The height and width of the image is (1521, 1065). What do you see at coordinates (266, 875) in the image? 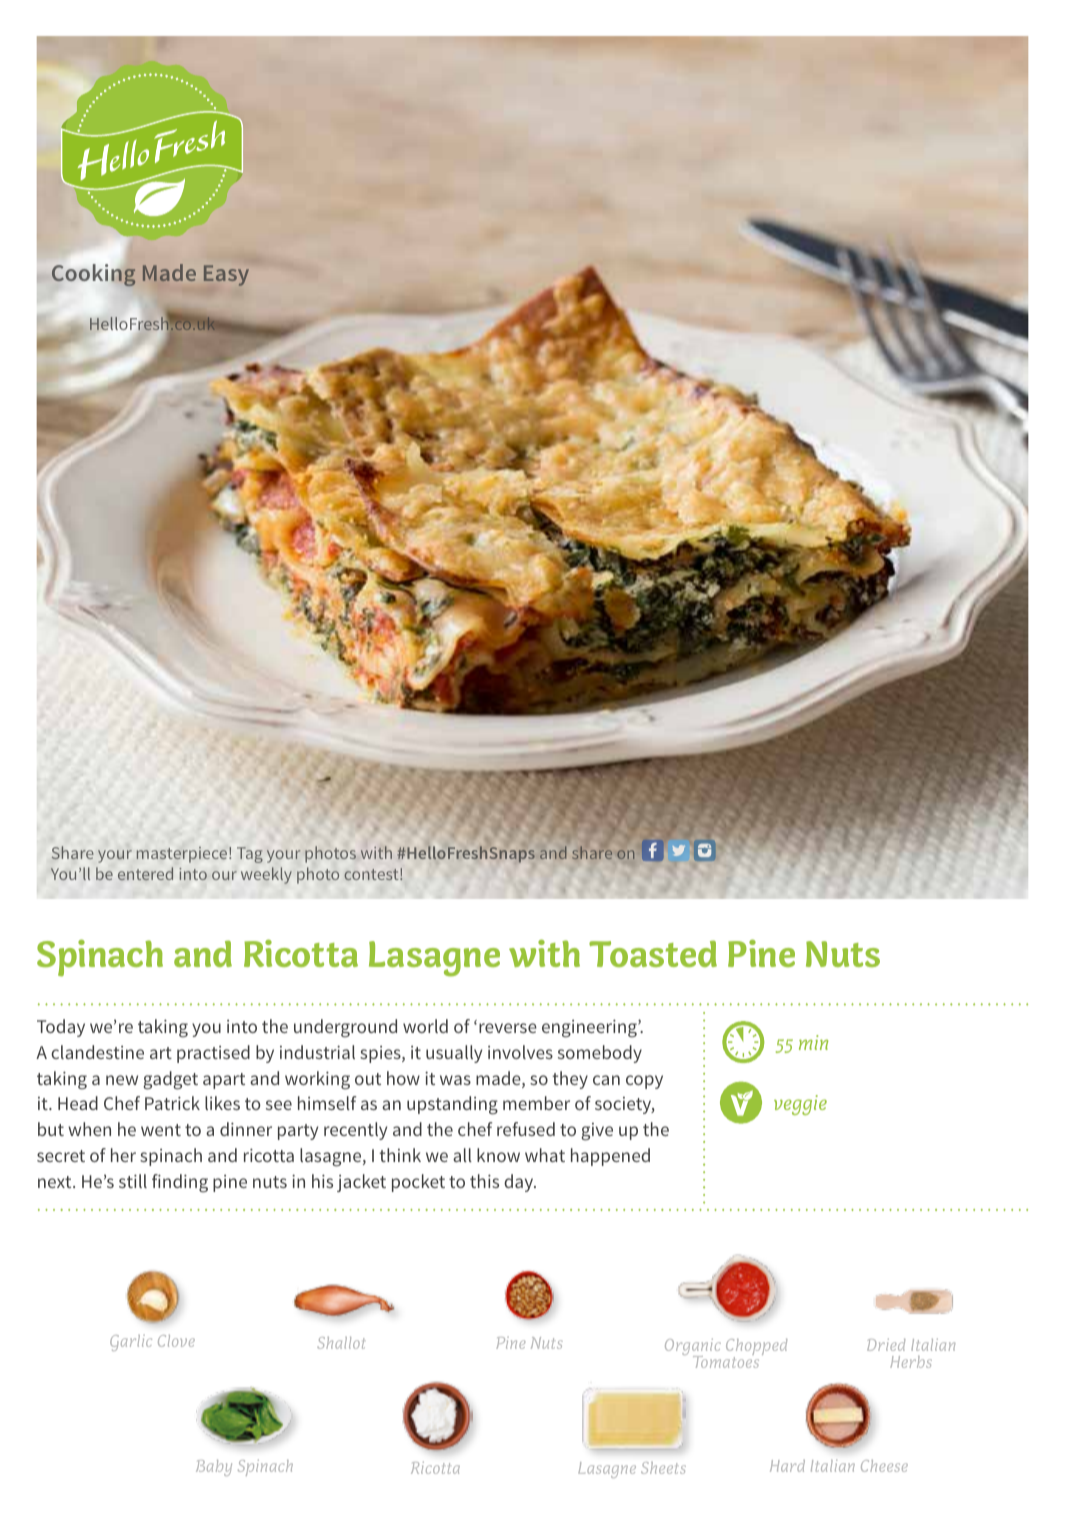
I see `weekly` at bounding box center [266, 875].
